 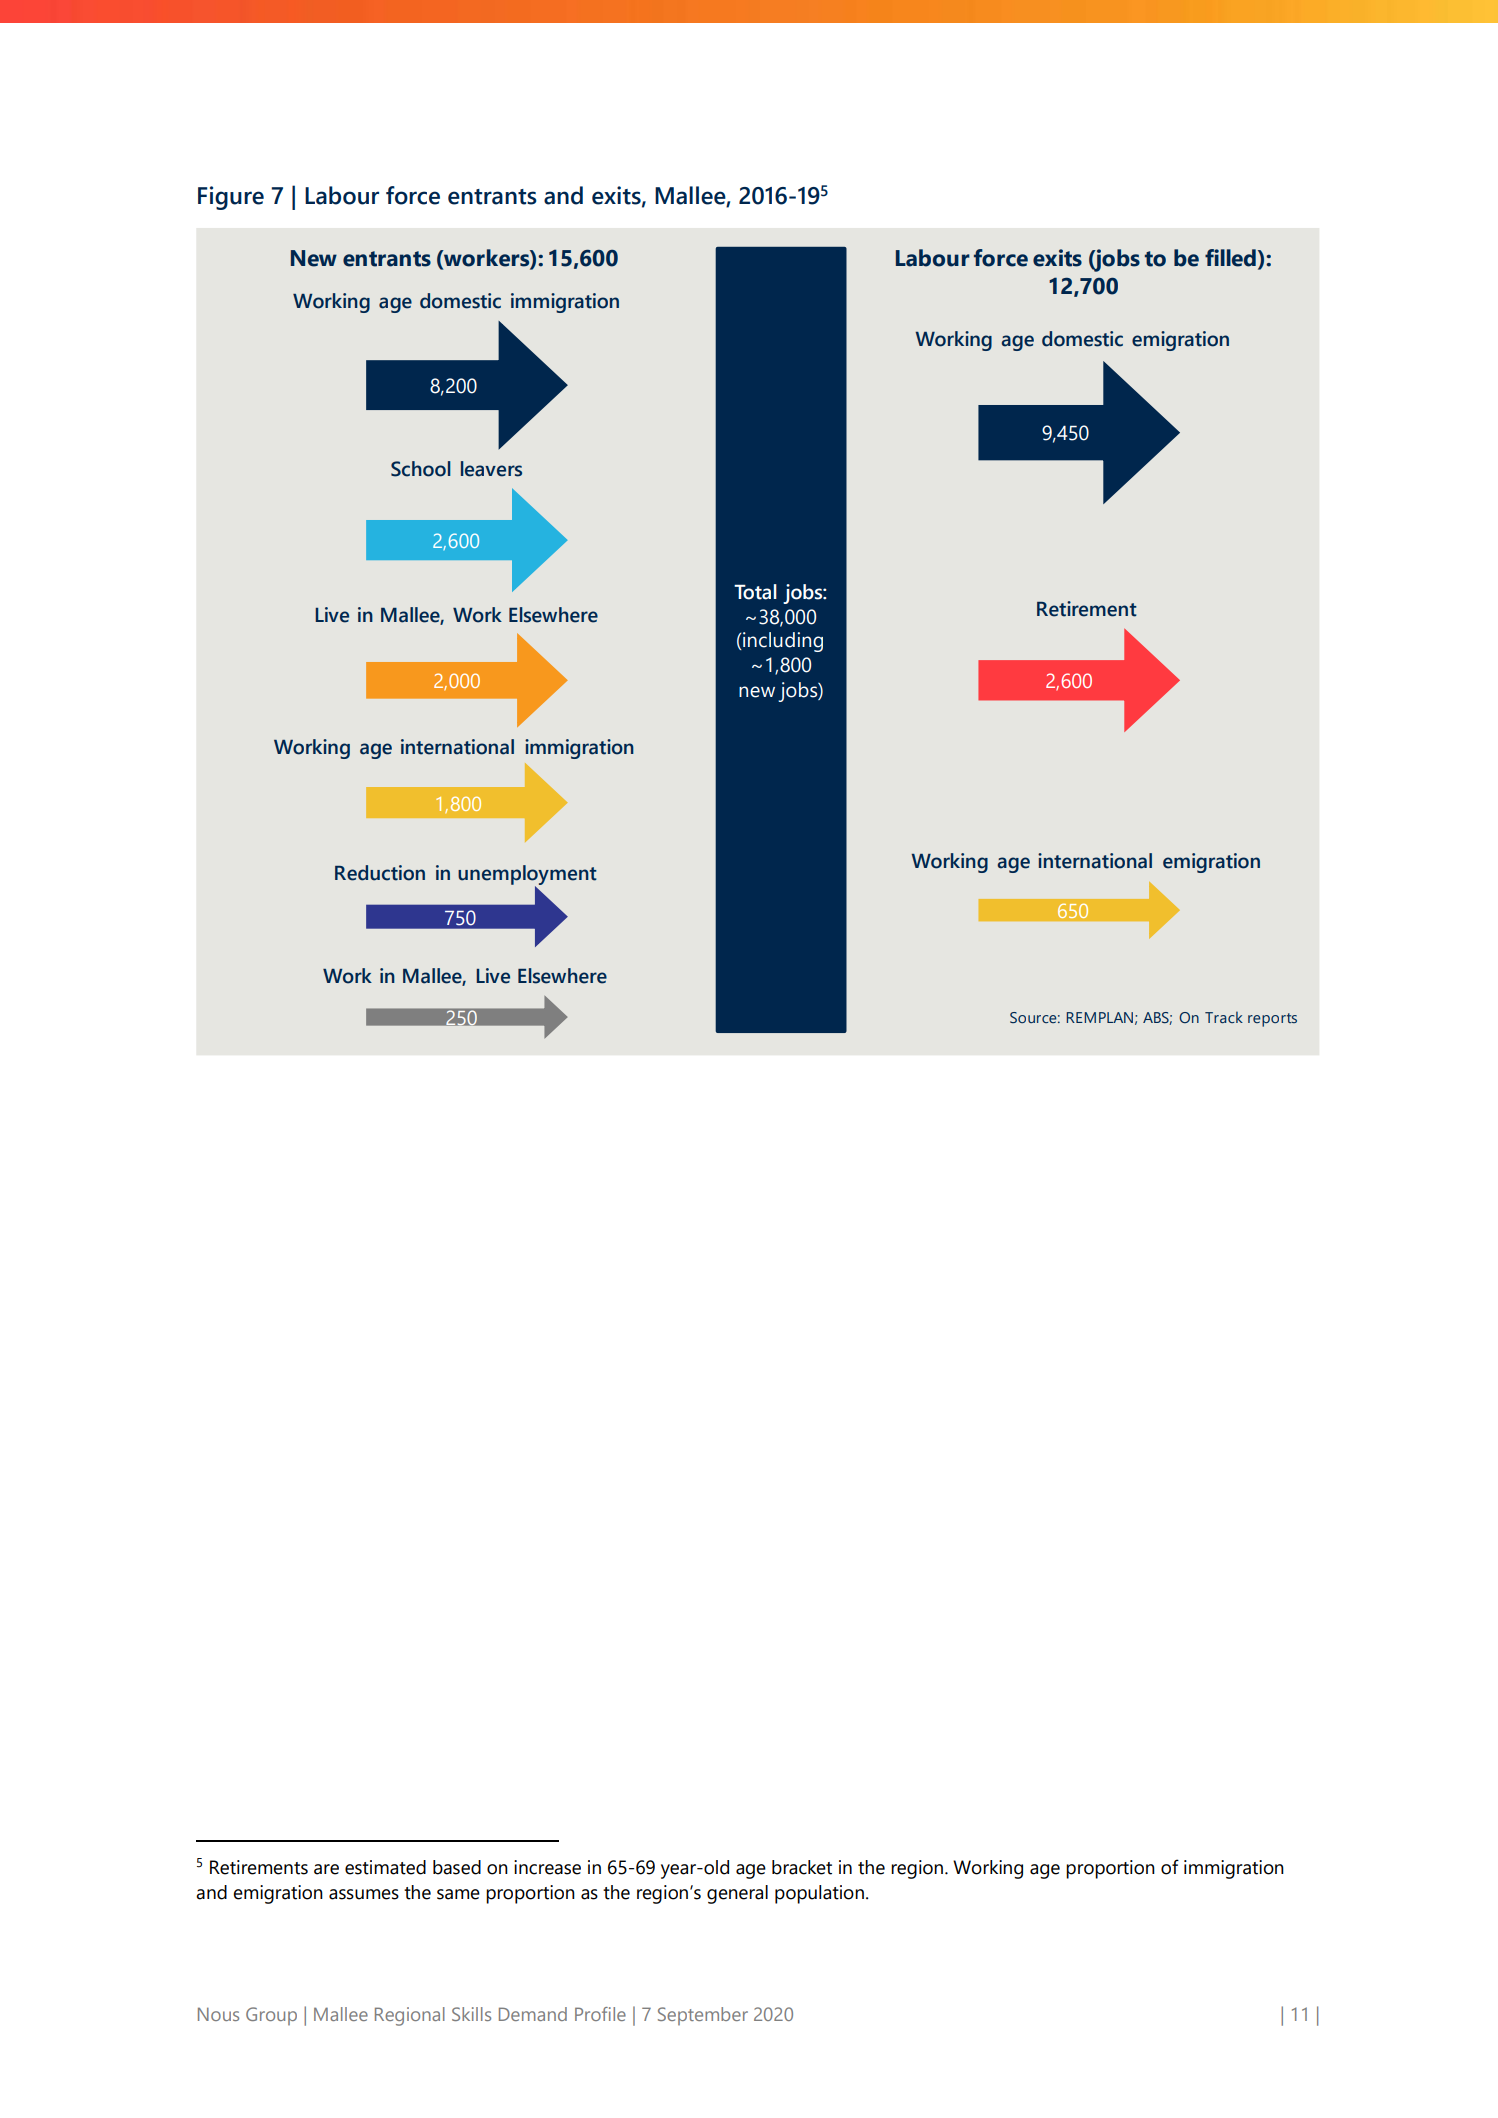 I want to click on Figure, so click(x=231, y=198).
